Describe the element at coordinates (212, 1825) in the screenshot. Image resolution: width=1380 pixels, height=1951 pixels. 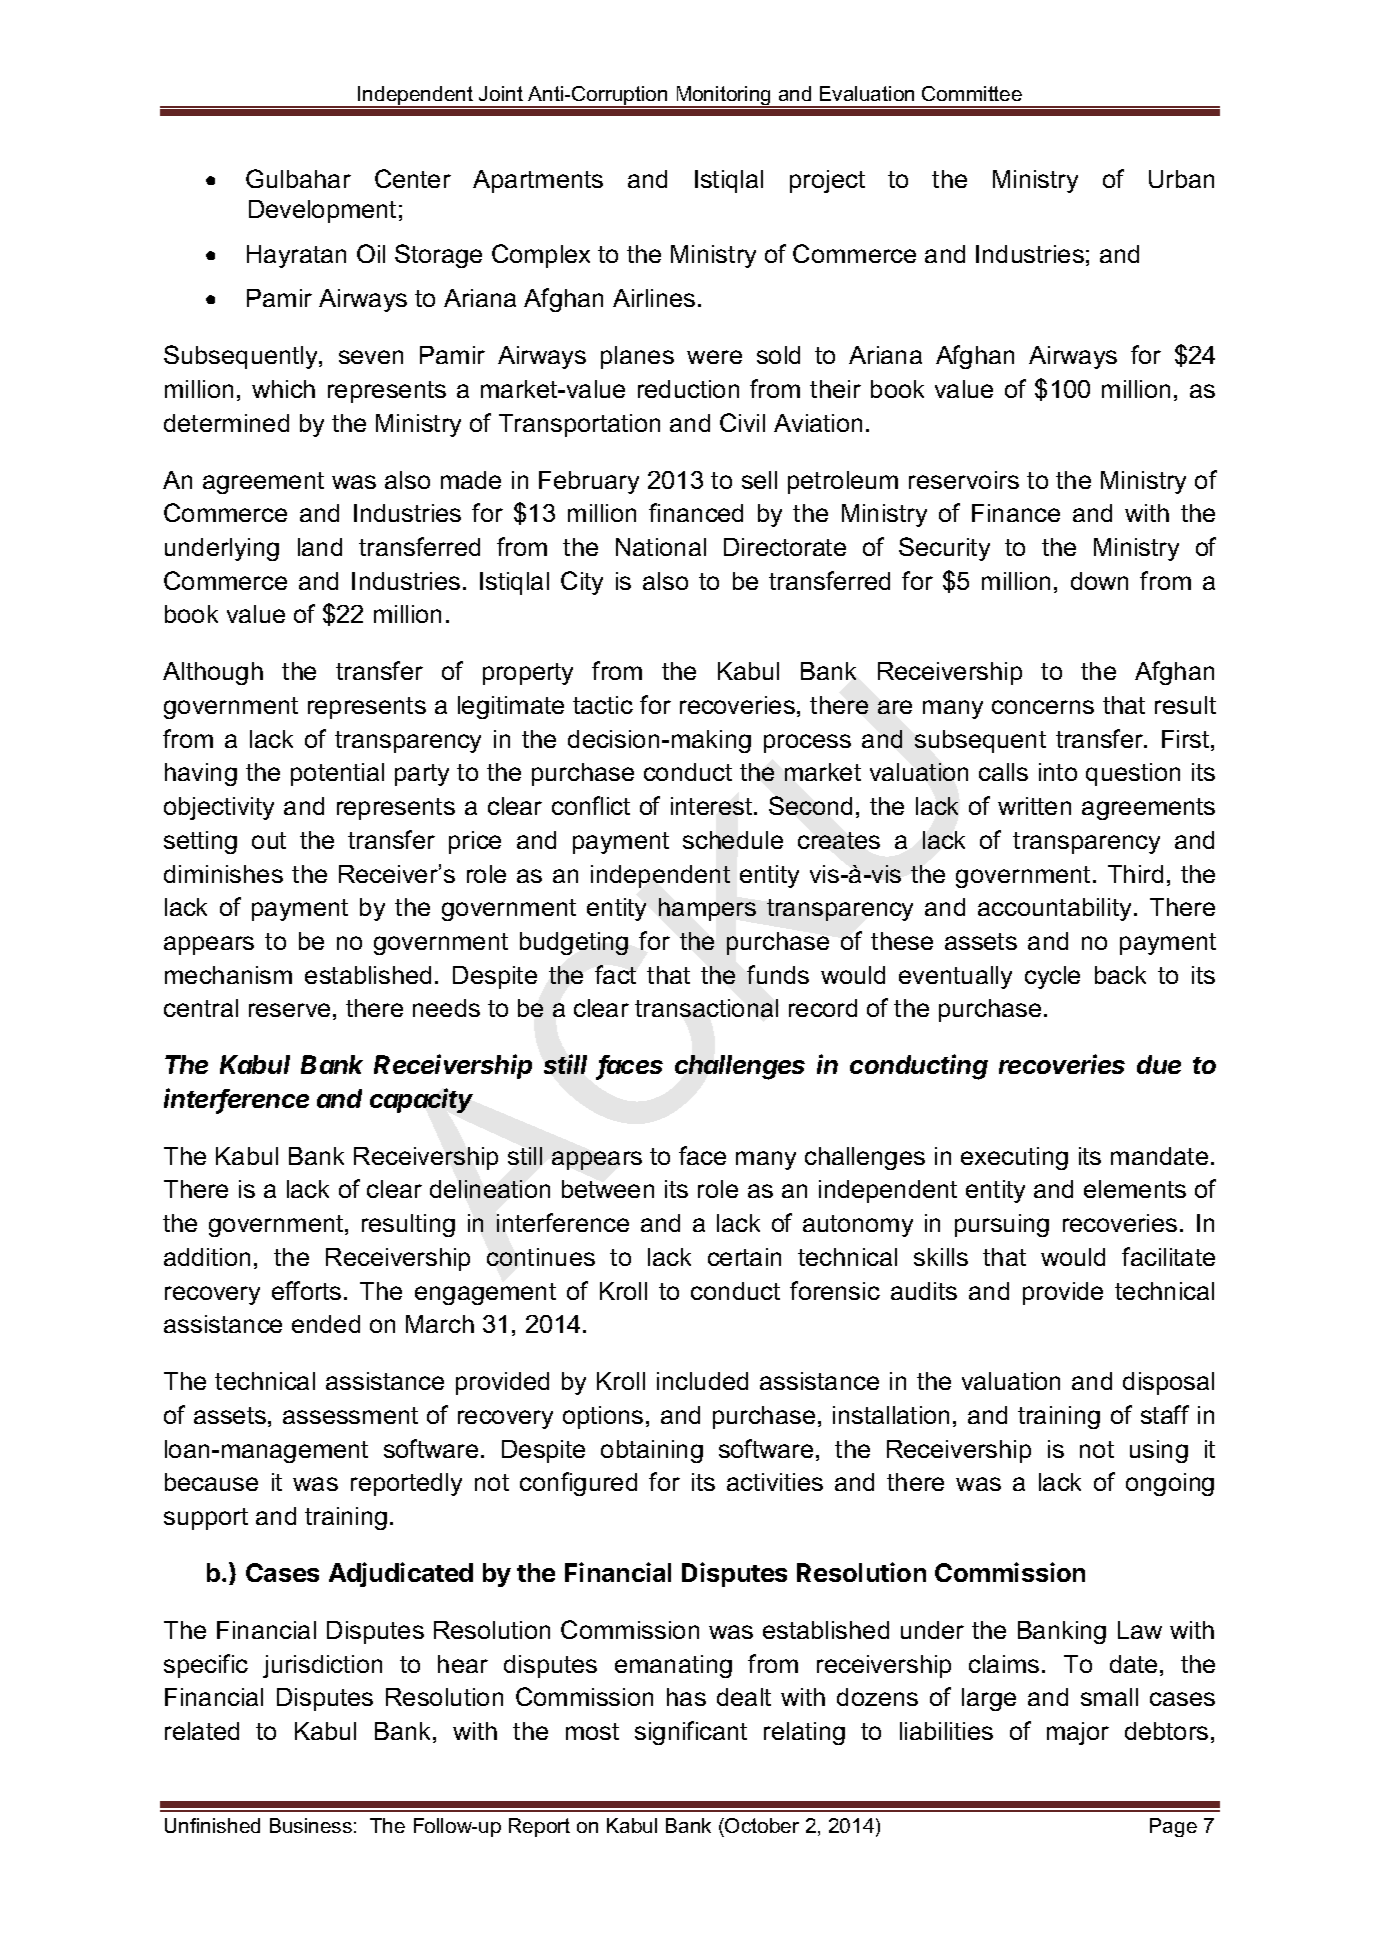
I see `Unfinished` at that location.
